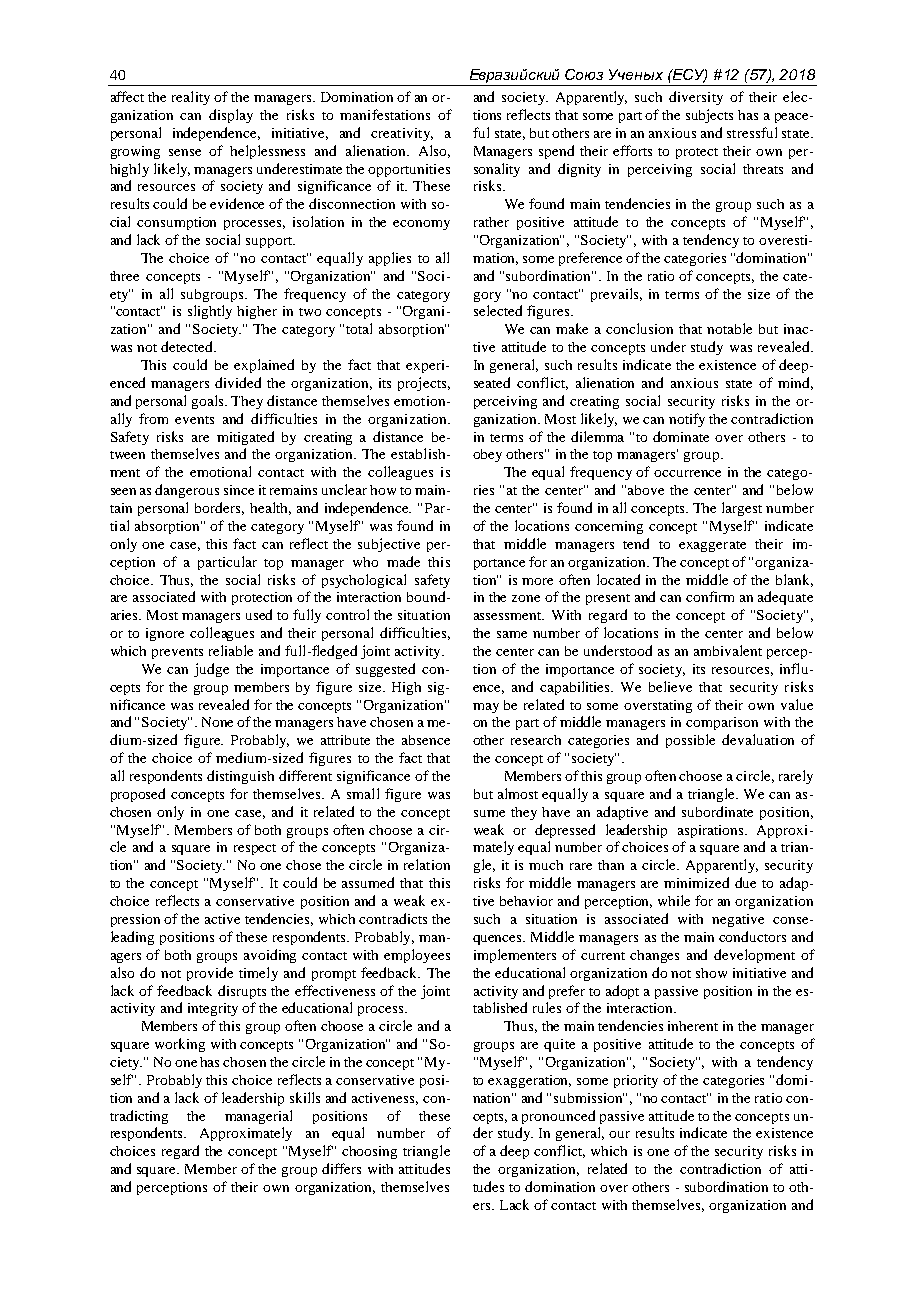  Describe the element at coordinates (231, 116) in the document. I see `display` at that location.
